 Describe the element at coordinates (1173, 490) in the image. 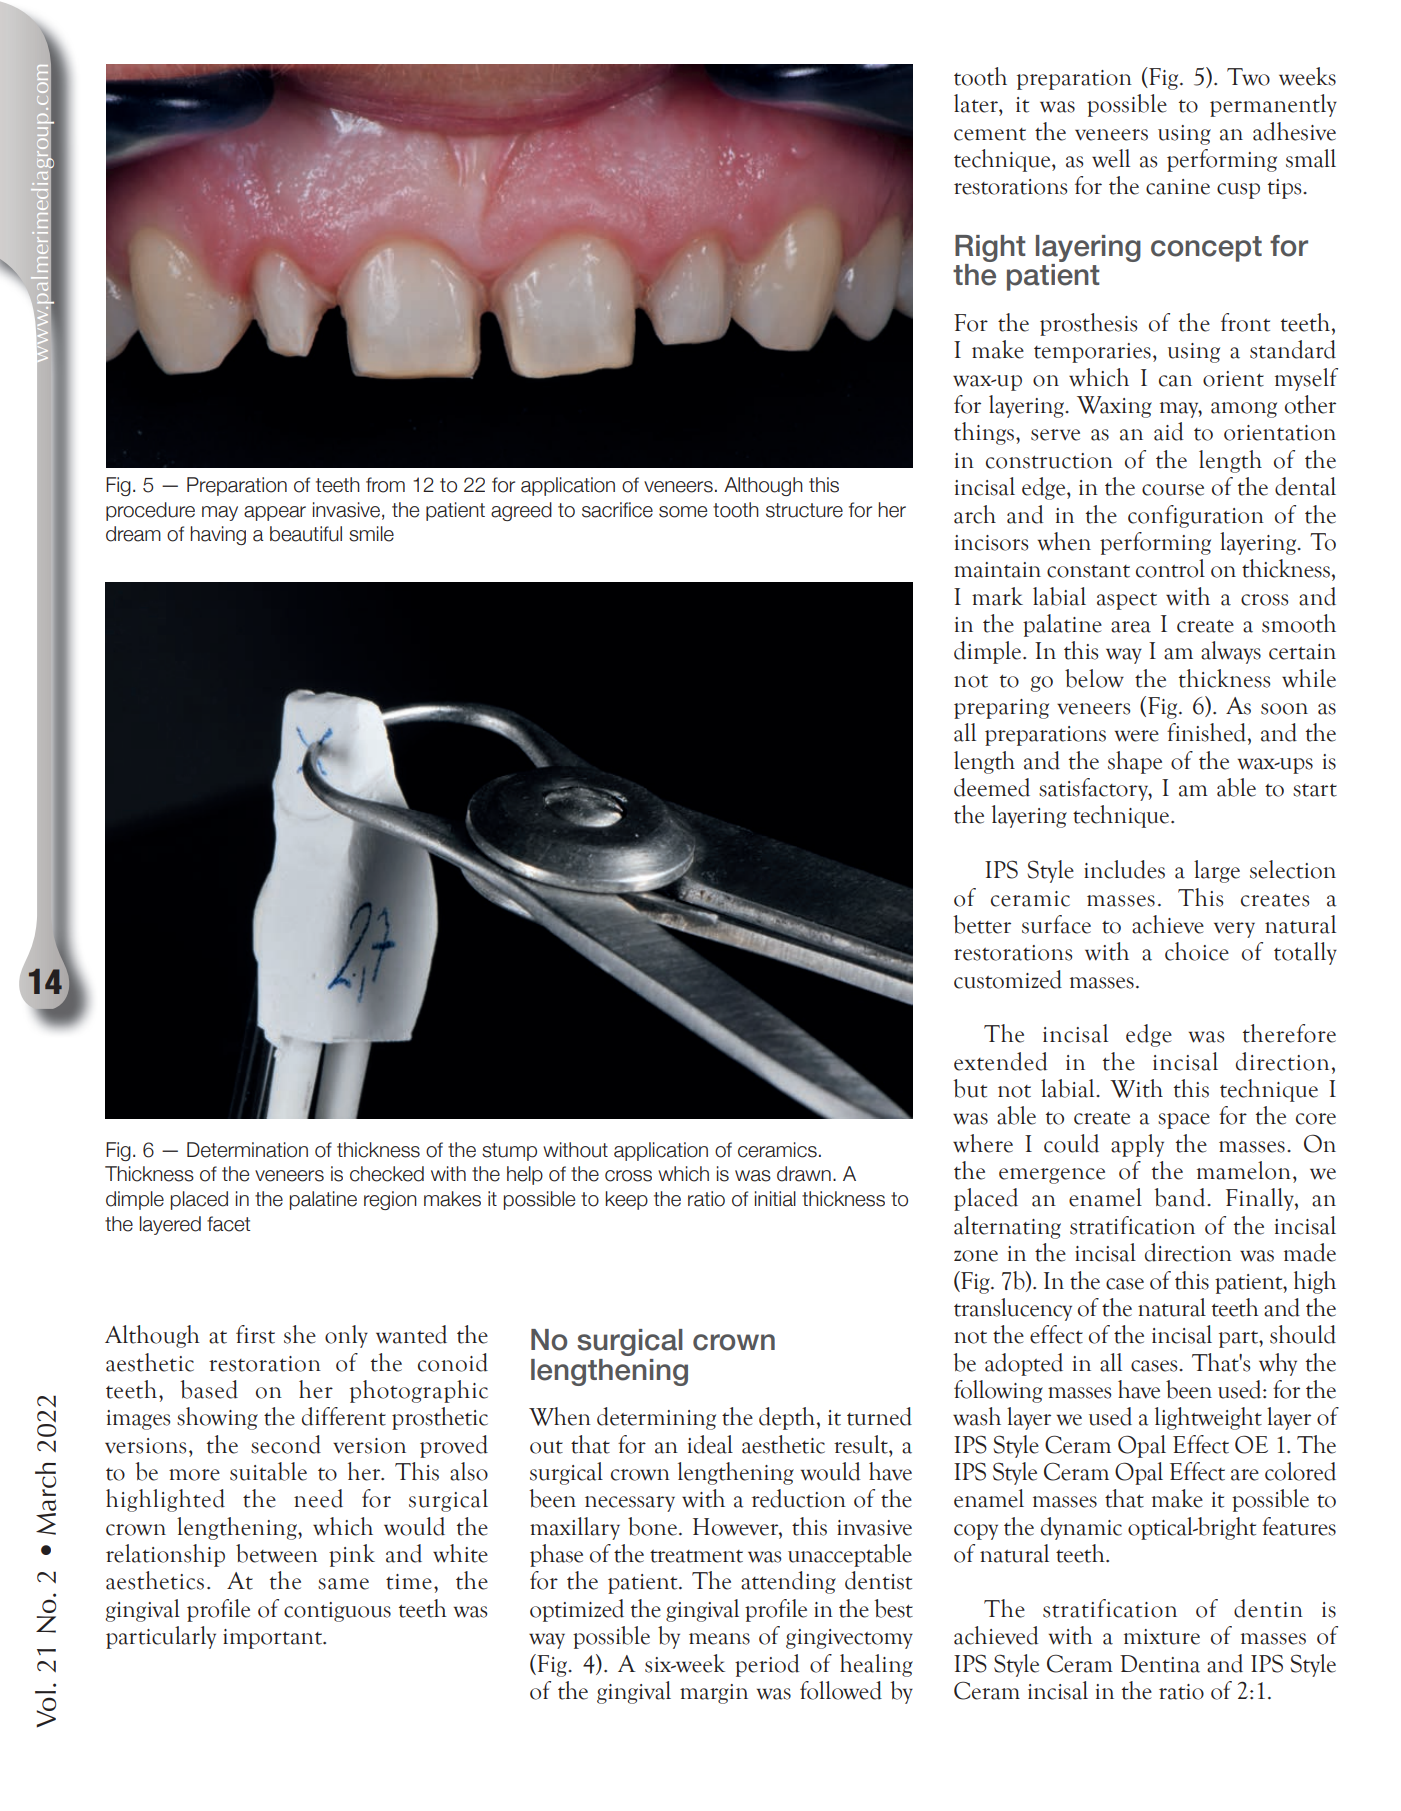

I see `course` at that location.
